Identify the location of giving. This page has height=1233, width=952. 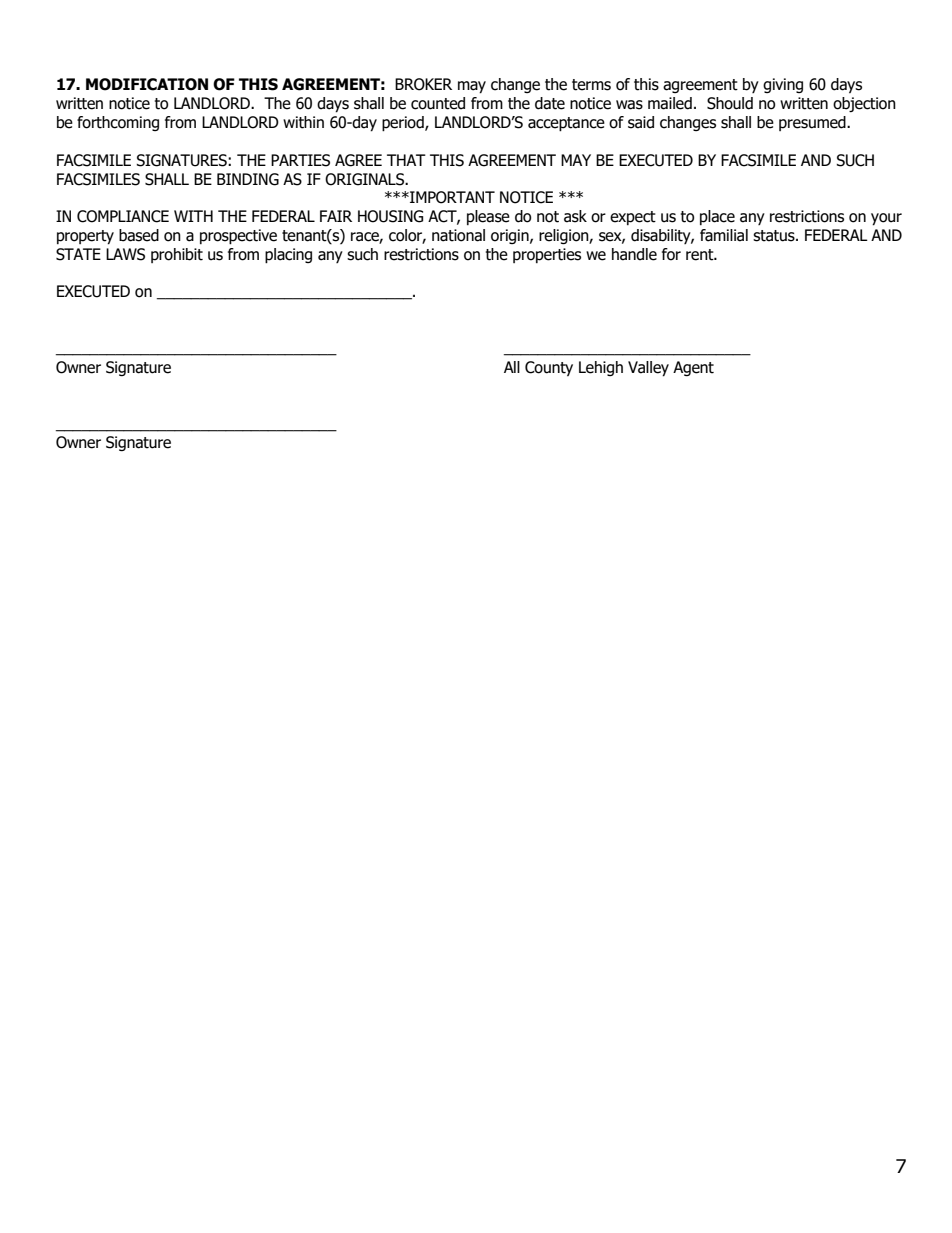
(783, 85).
